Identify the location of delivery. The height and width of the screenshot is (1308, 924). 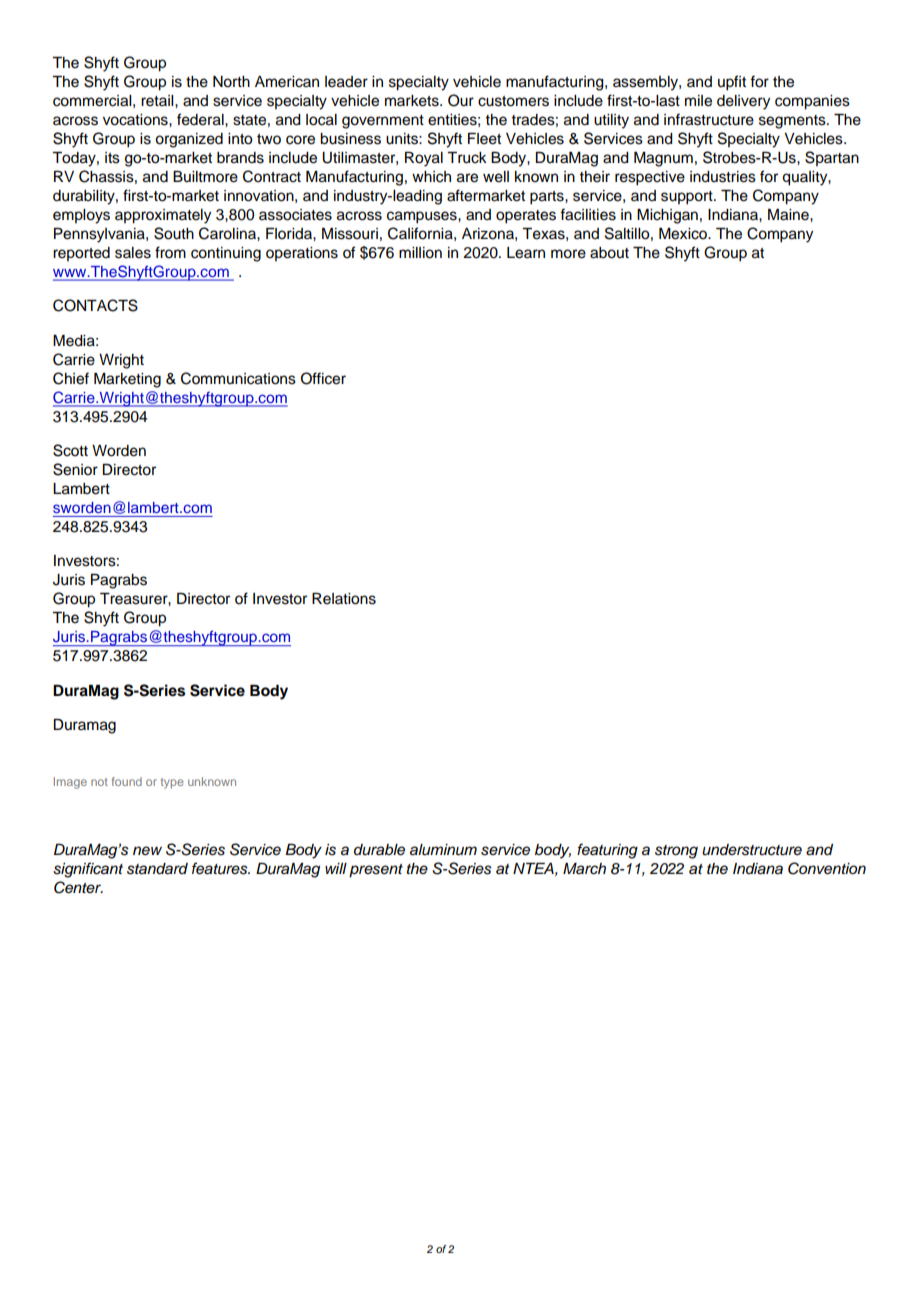
(743, 102).
